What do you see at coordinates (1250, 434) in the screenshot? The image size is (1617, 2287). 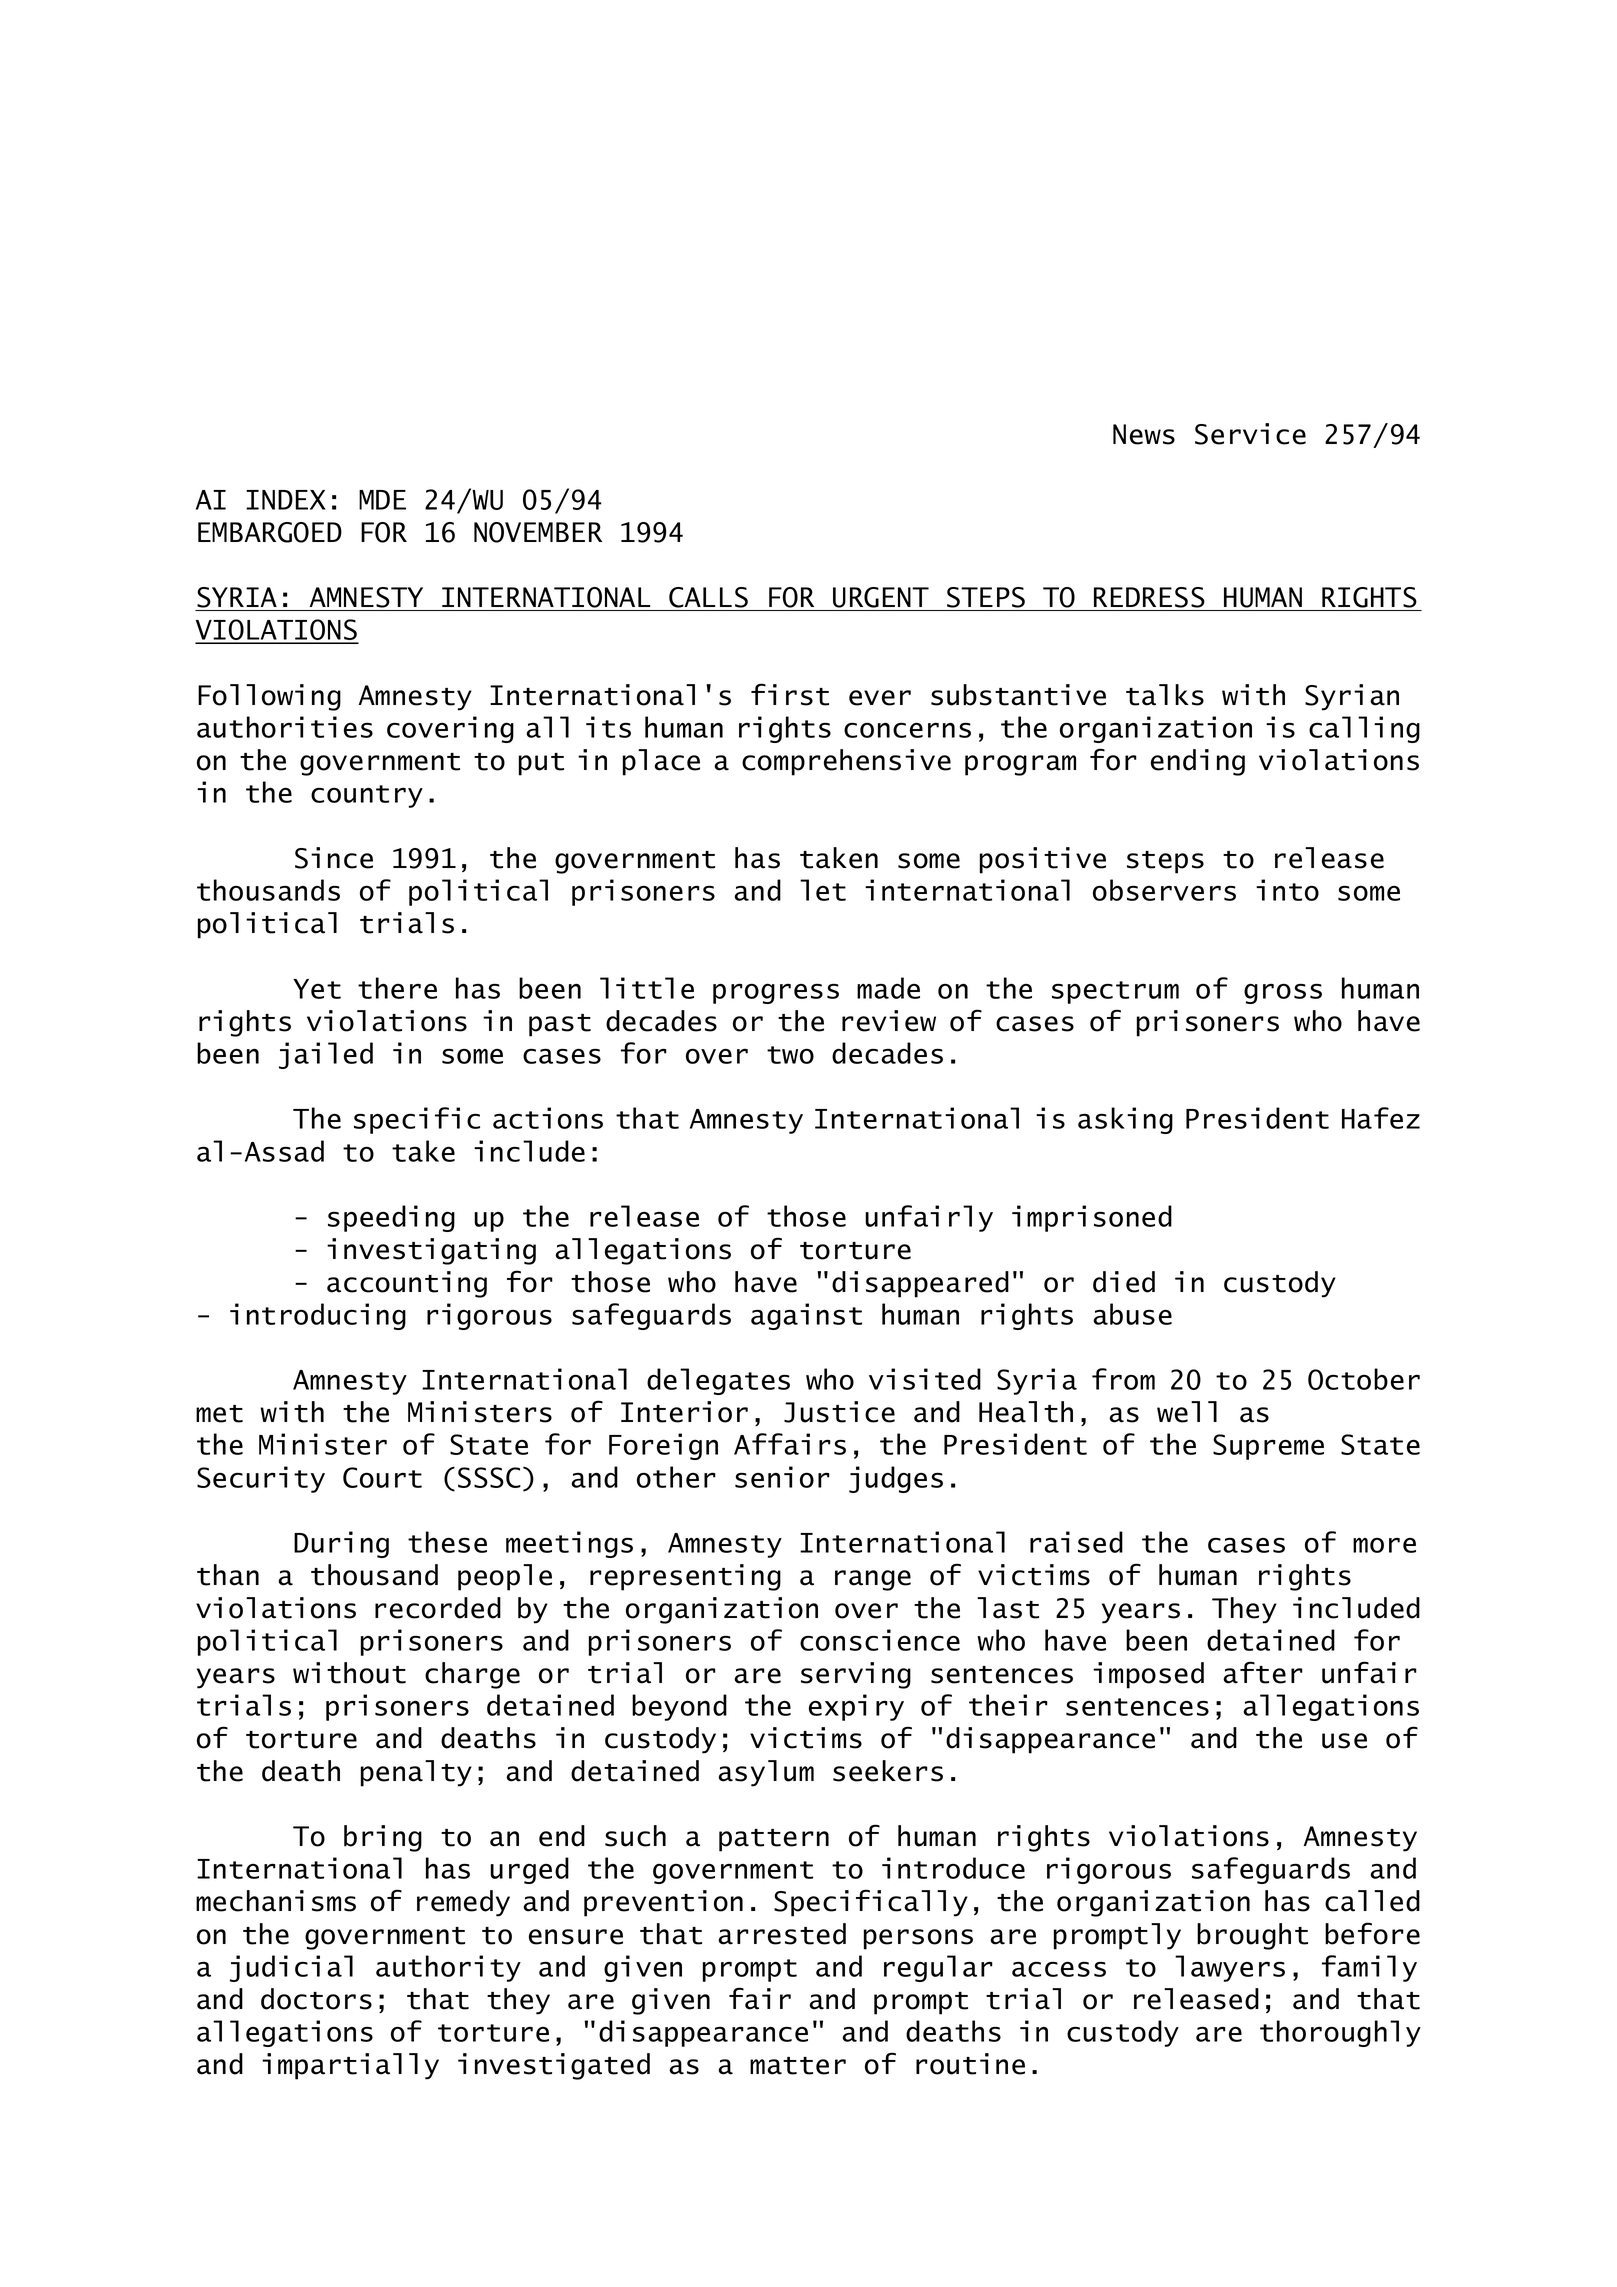 I see `Service` at bounding box center [1250, 434].
